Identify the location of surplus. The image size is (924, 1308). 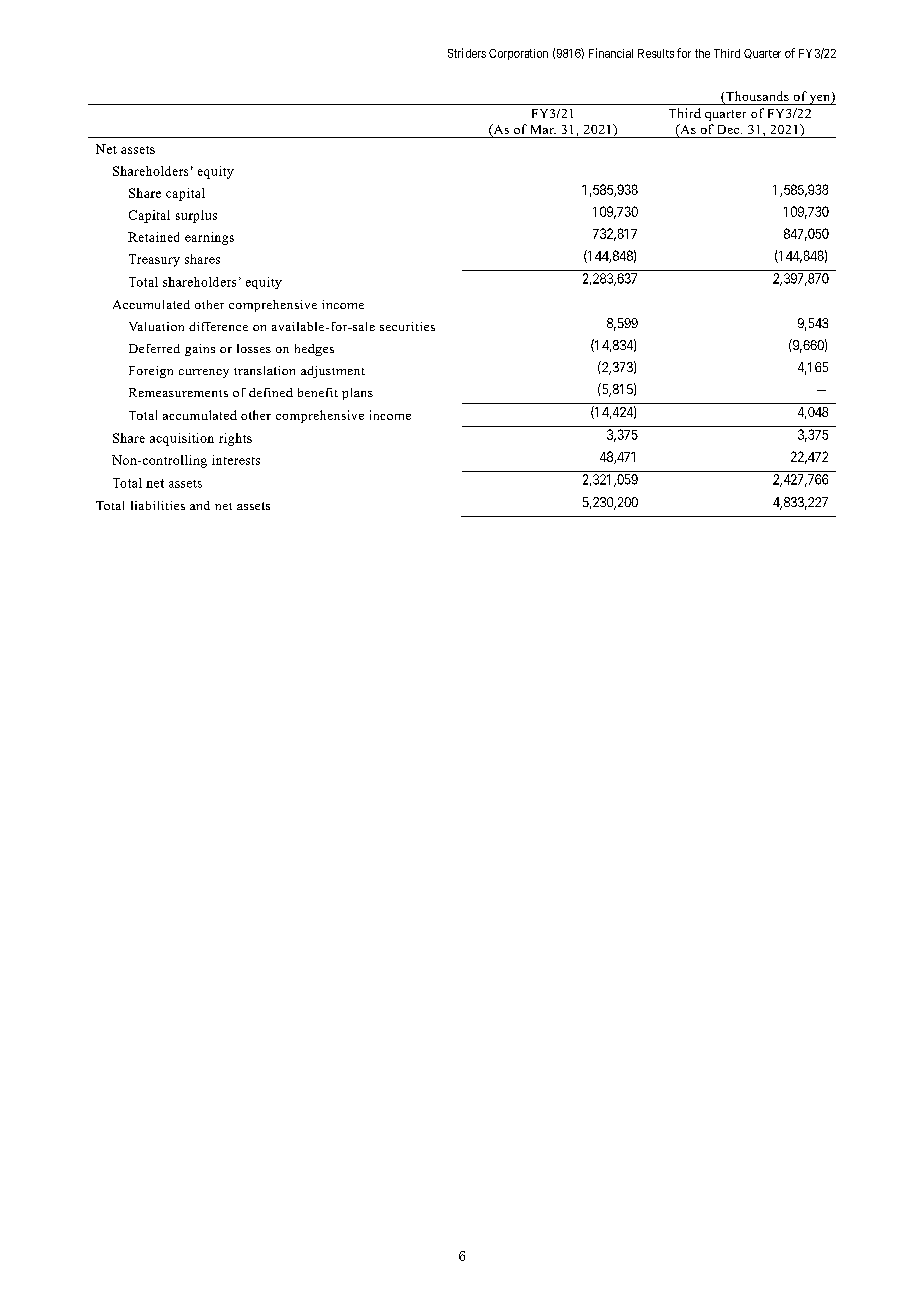
(196, 216).
